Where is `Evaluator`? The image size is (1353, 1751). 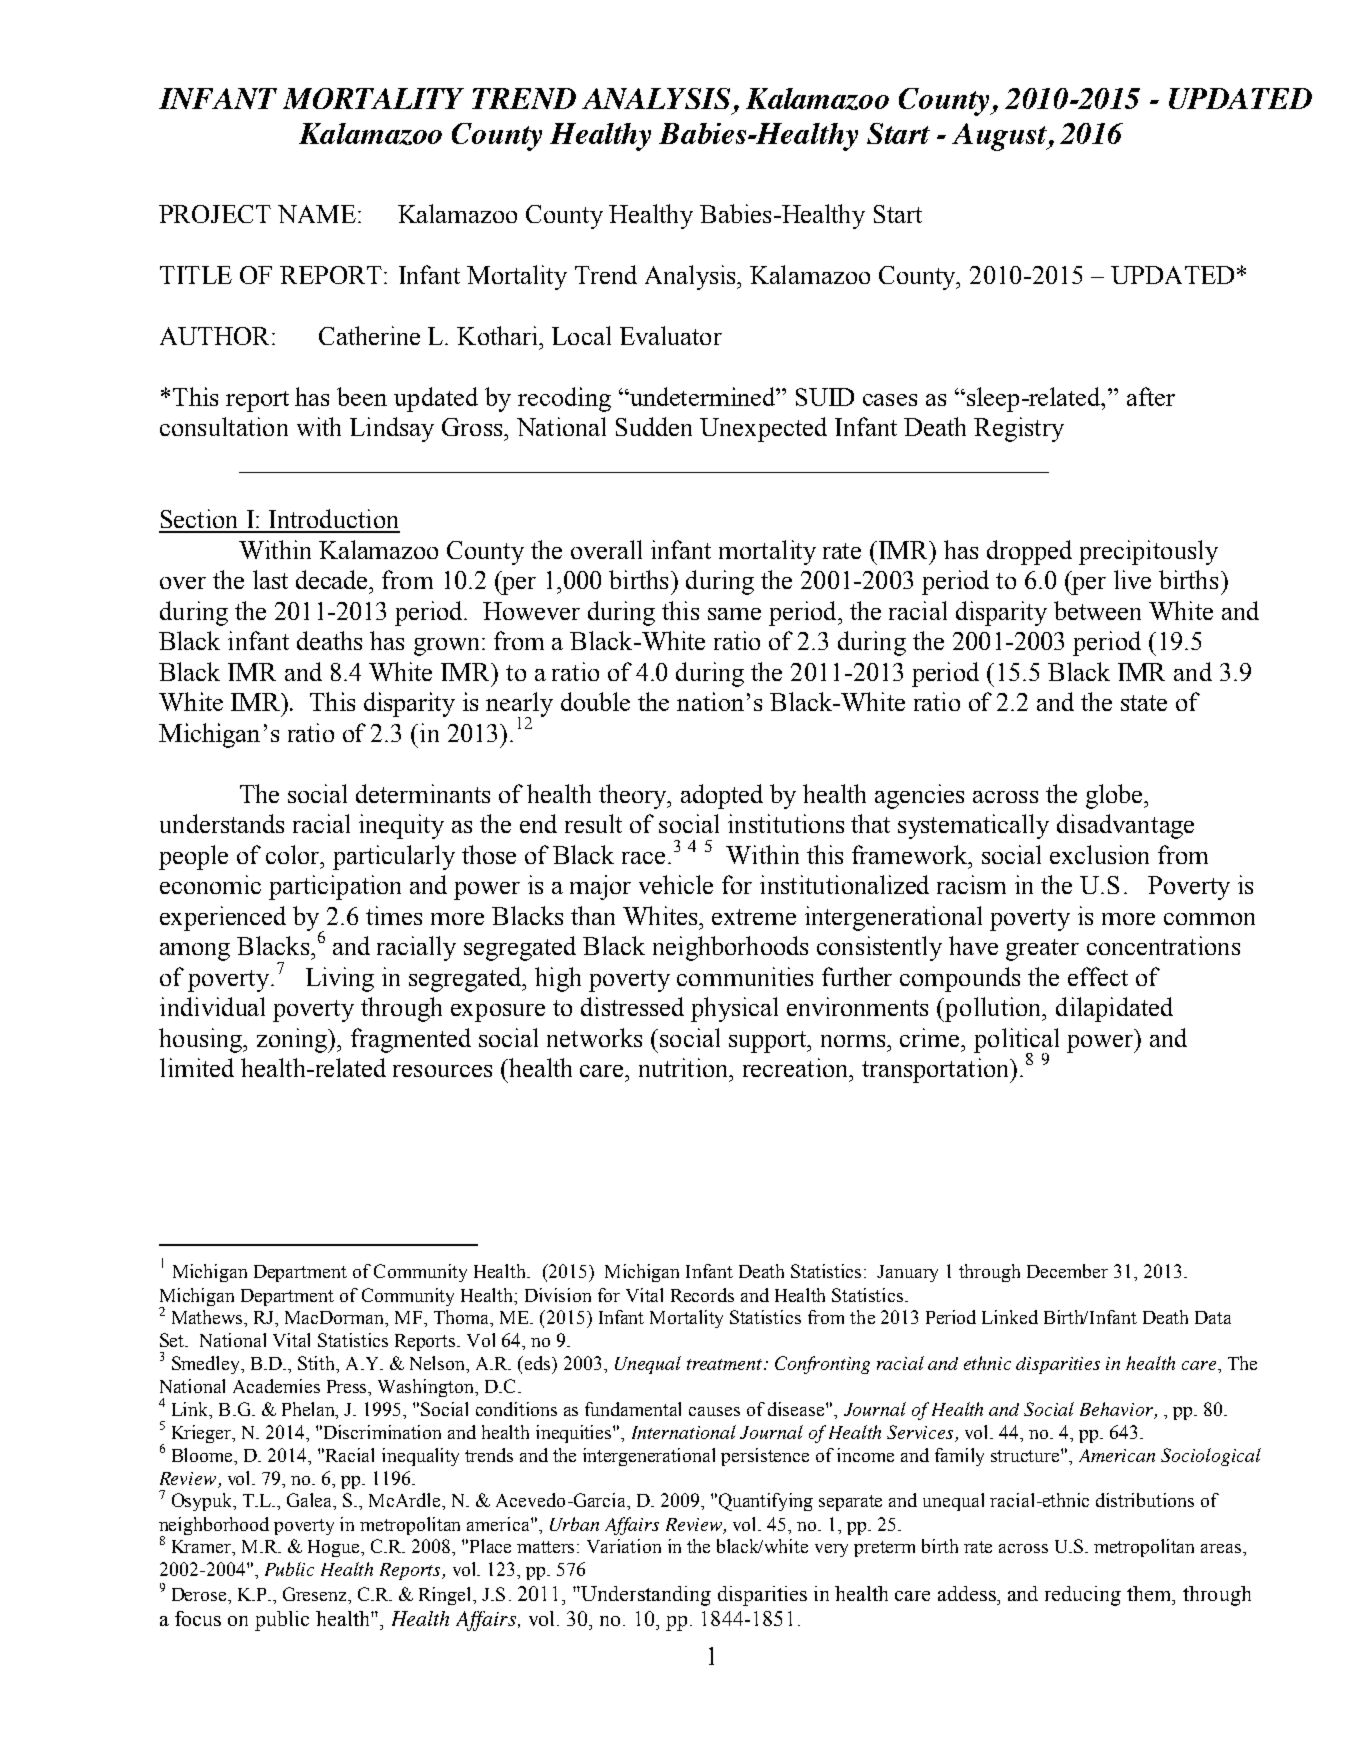 Evaluator is located at coordinates (671, 335).
